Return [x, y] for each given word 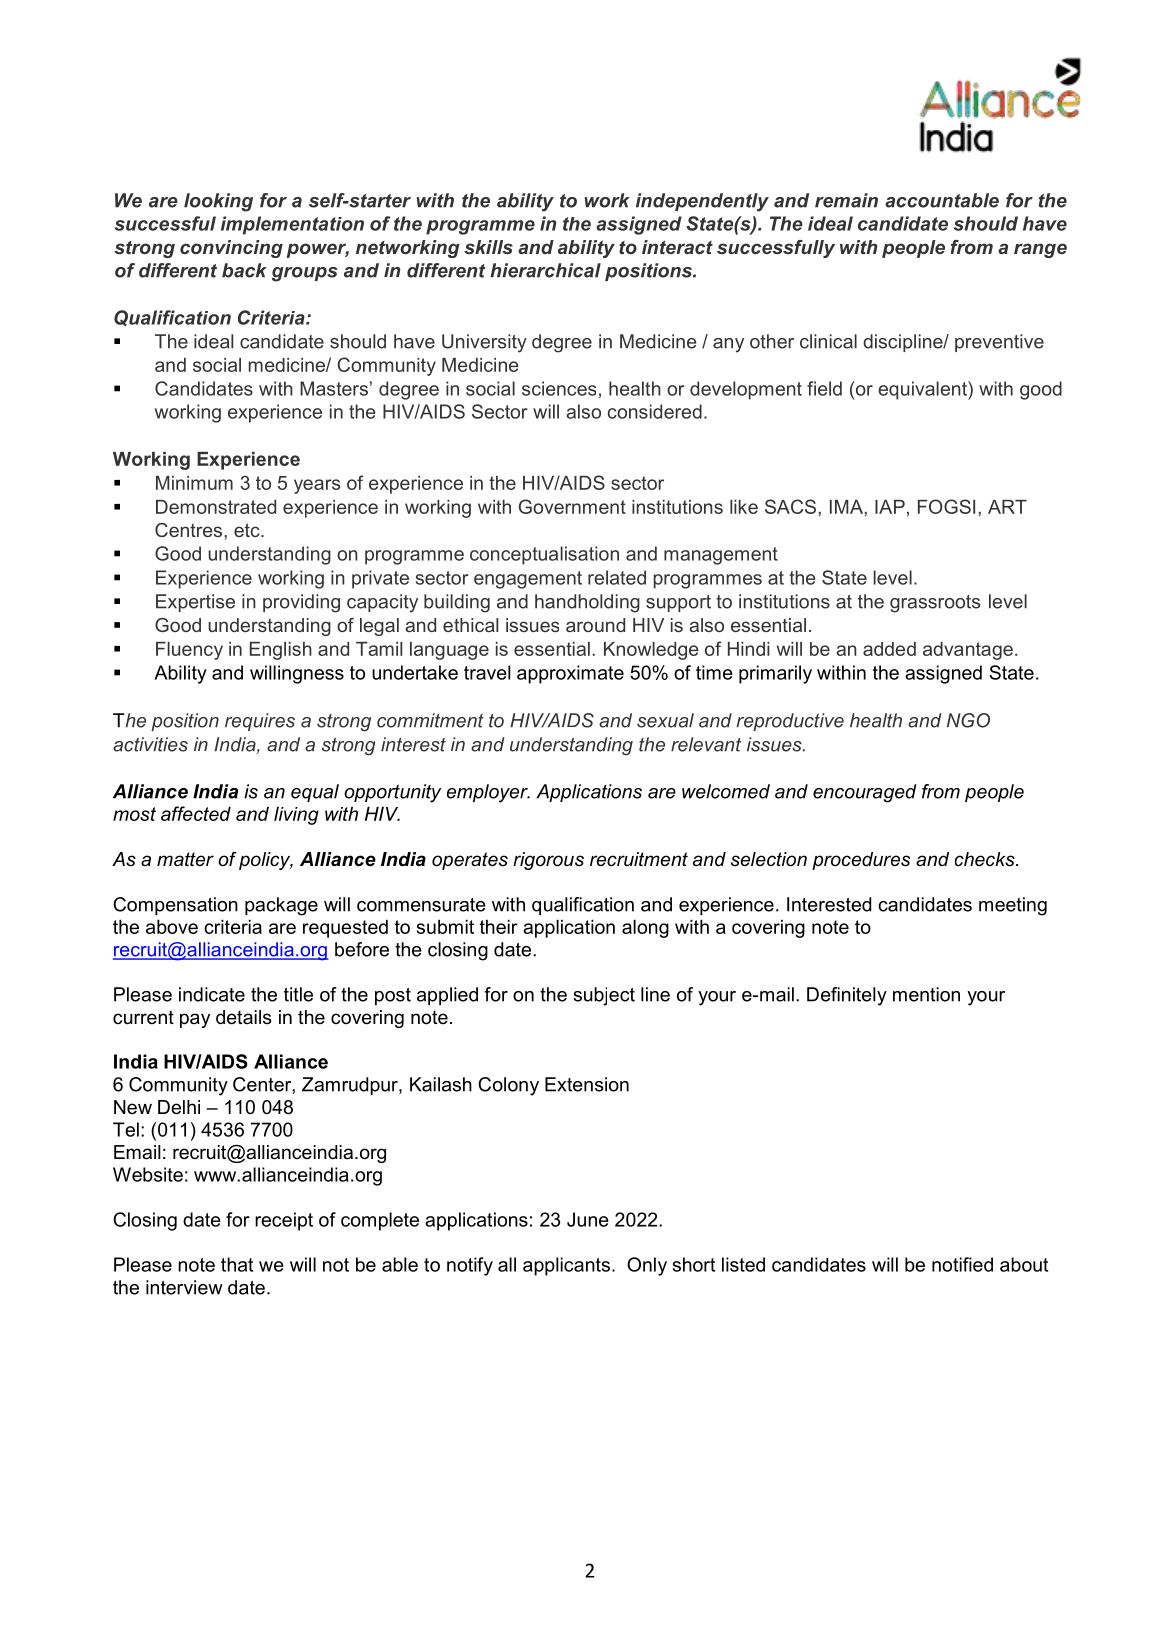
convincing [231, 249]
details [243, 1017]
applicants [566, 1266]
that [237, 1264]
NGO [968, 720]
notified [962, 1264]
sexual [665, 720]
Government [572, 506]
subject [604, 996]
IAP [890, 507]
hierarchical [545, 270]
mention [926, 994]
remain [846, 200]
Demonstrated [216, 507]
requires [260, 722]
